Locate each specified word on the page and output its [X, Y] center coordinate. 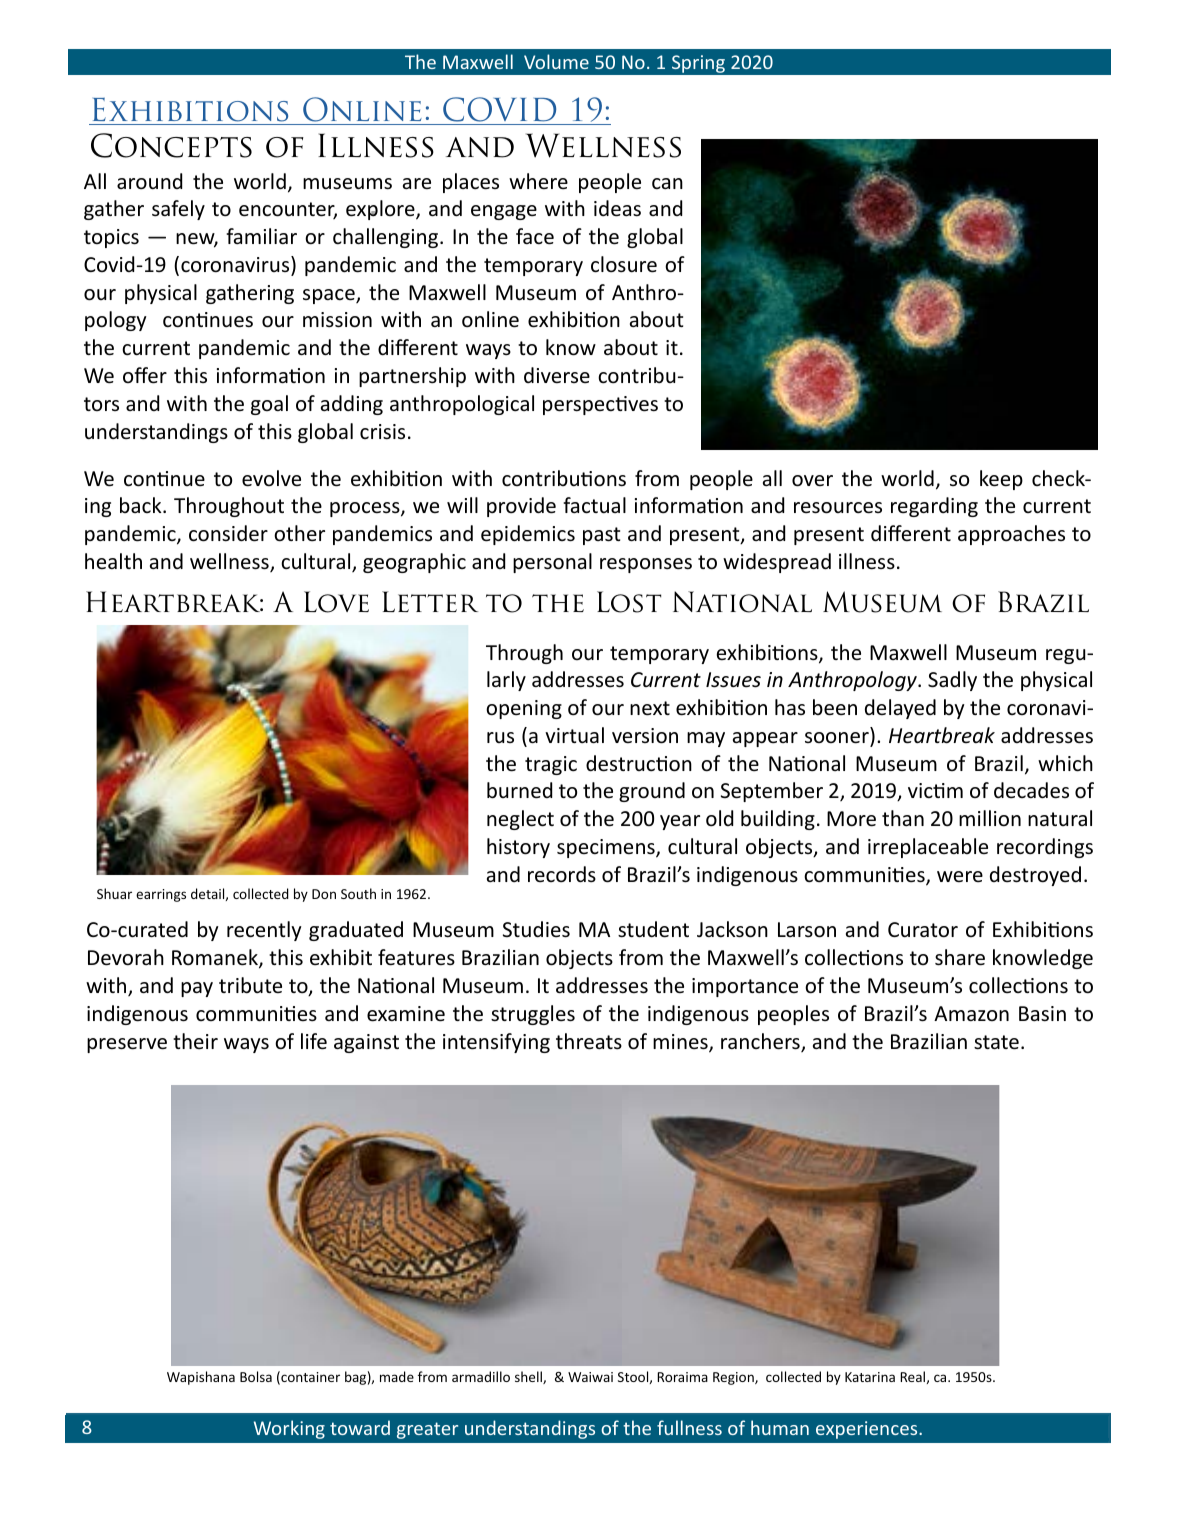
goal [269, 405]
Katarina [870, 1377]
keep [1001, 480]
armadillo [481, 1376]
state [996, 1042]
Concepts [171, 145]
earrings [161, 895]
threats [589, 1041]
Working [289, 1429]
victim [935, 790]
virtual [574, 735]
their [195, 1041]
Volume [556, 61]
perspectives [600, 405]
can [667, 183]
